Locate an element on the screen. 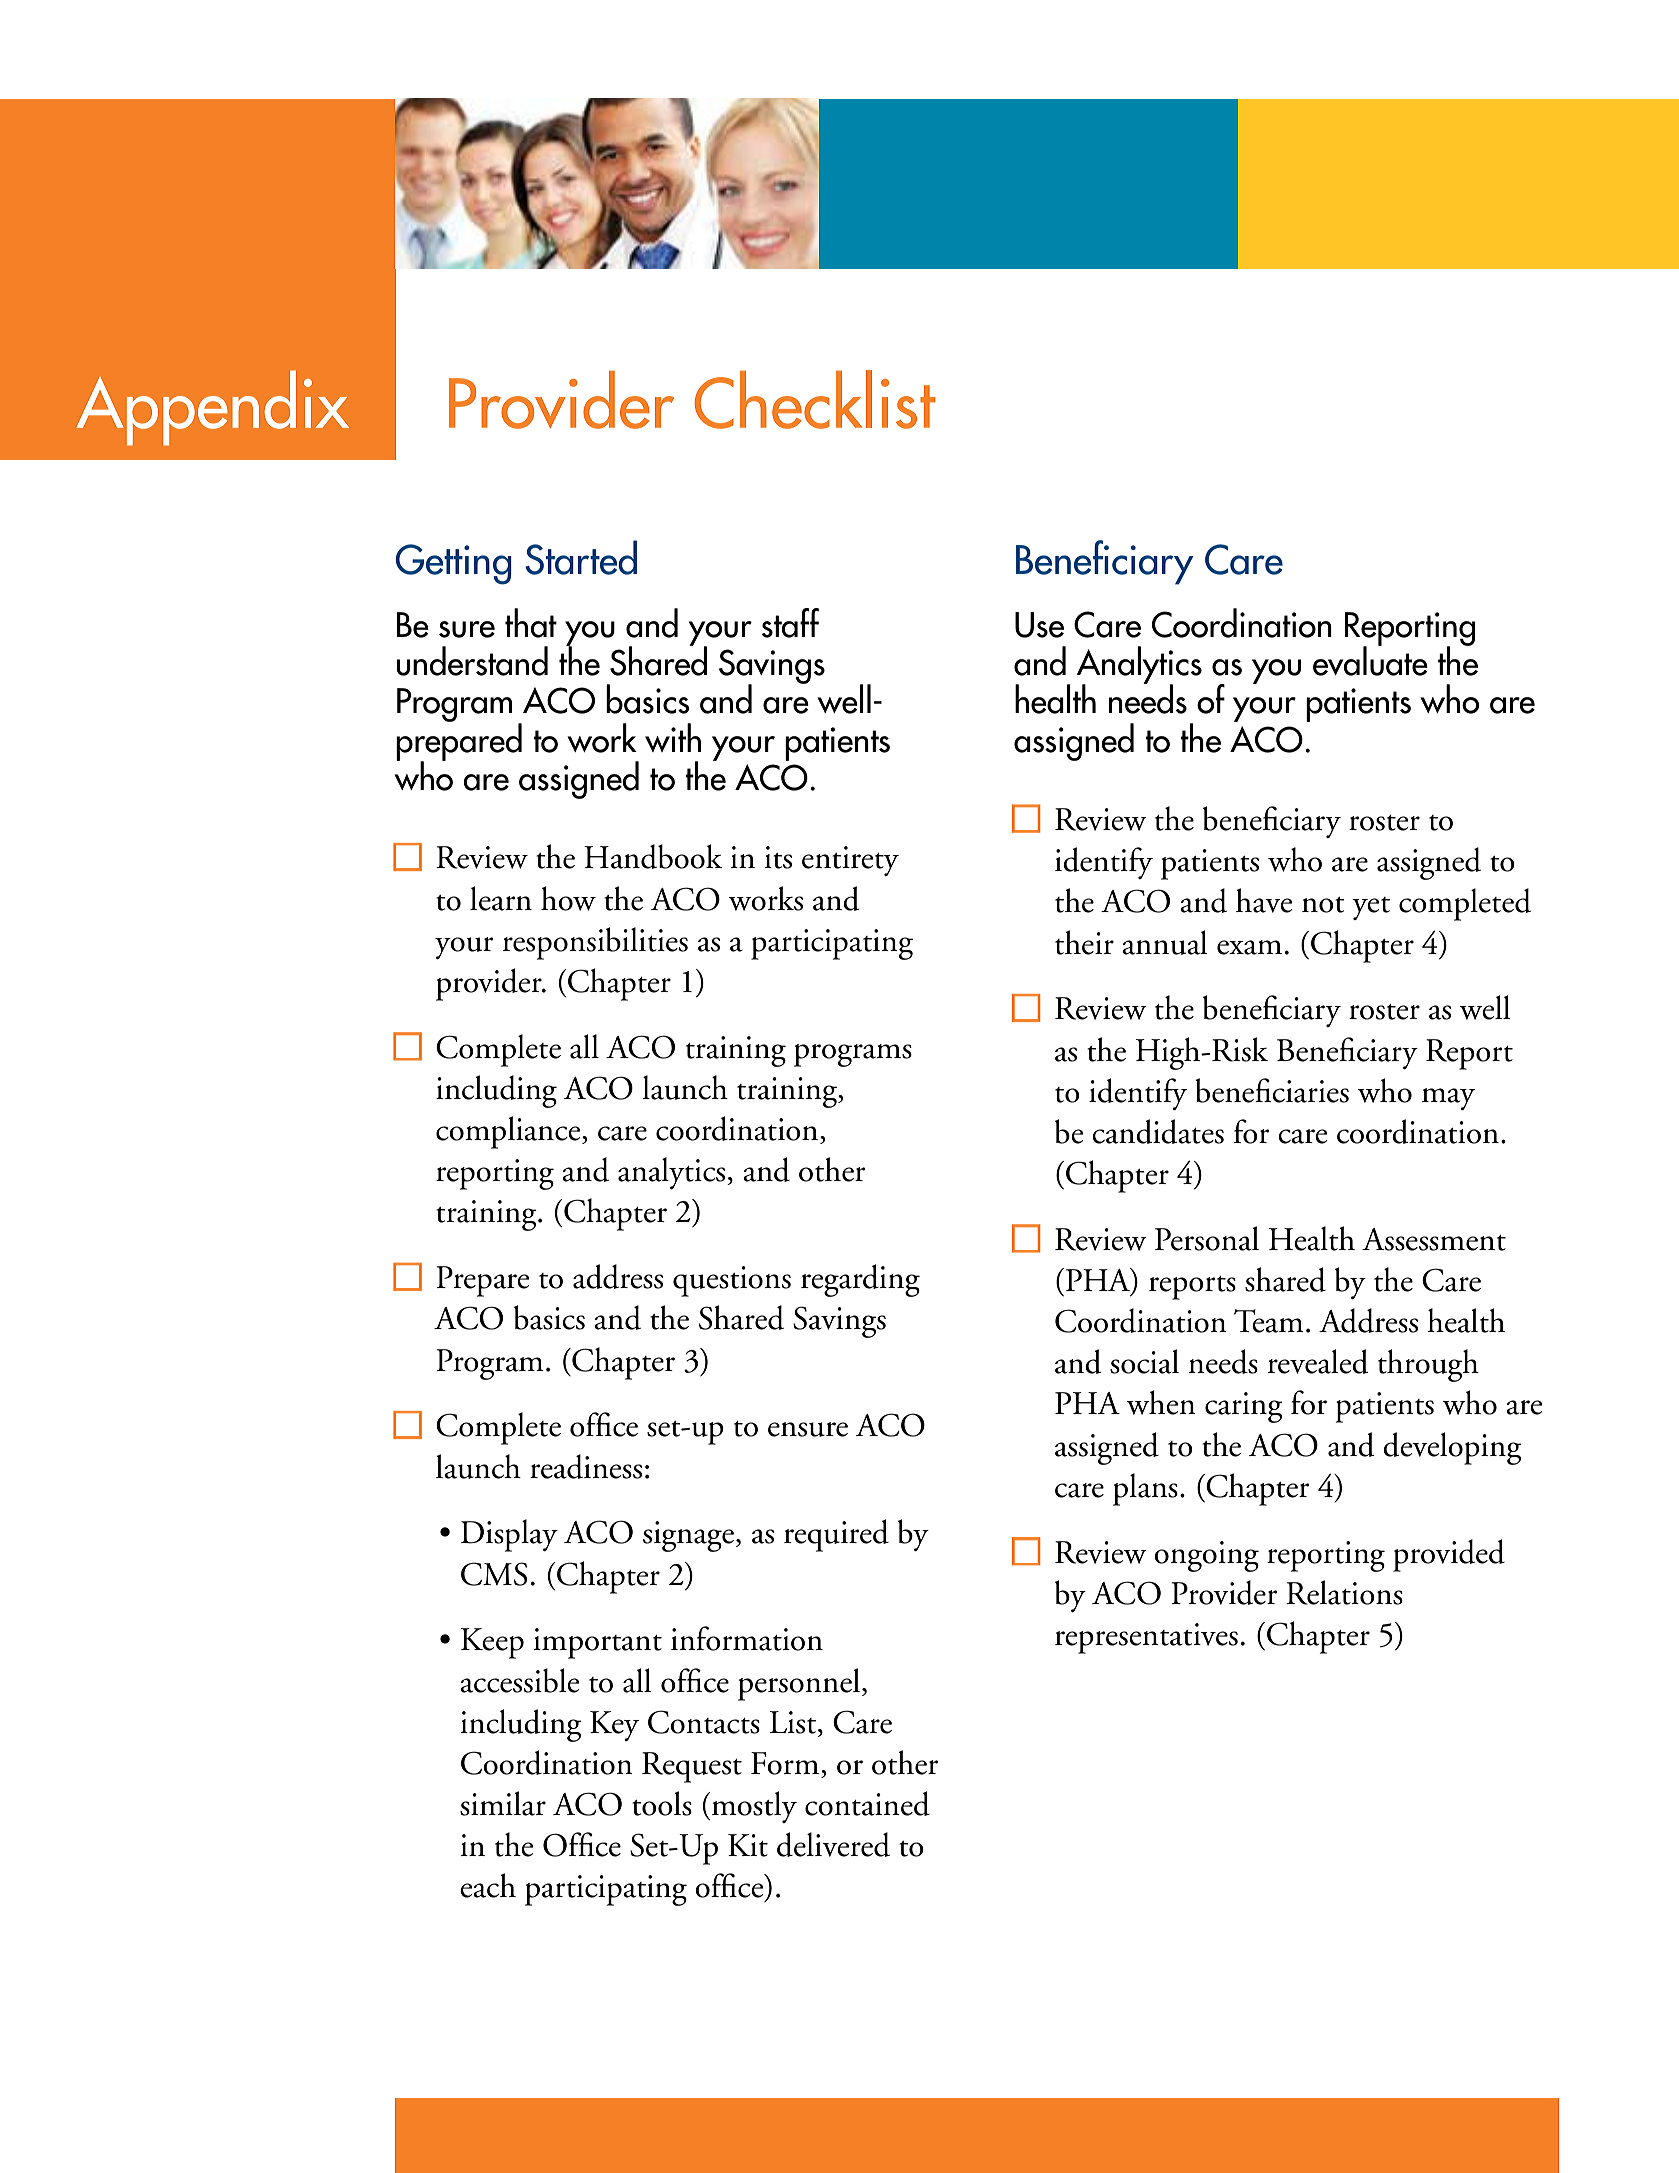 This screenshot has height=2173, width=1679. entirety is located at coordinates (850, 861).
